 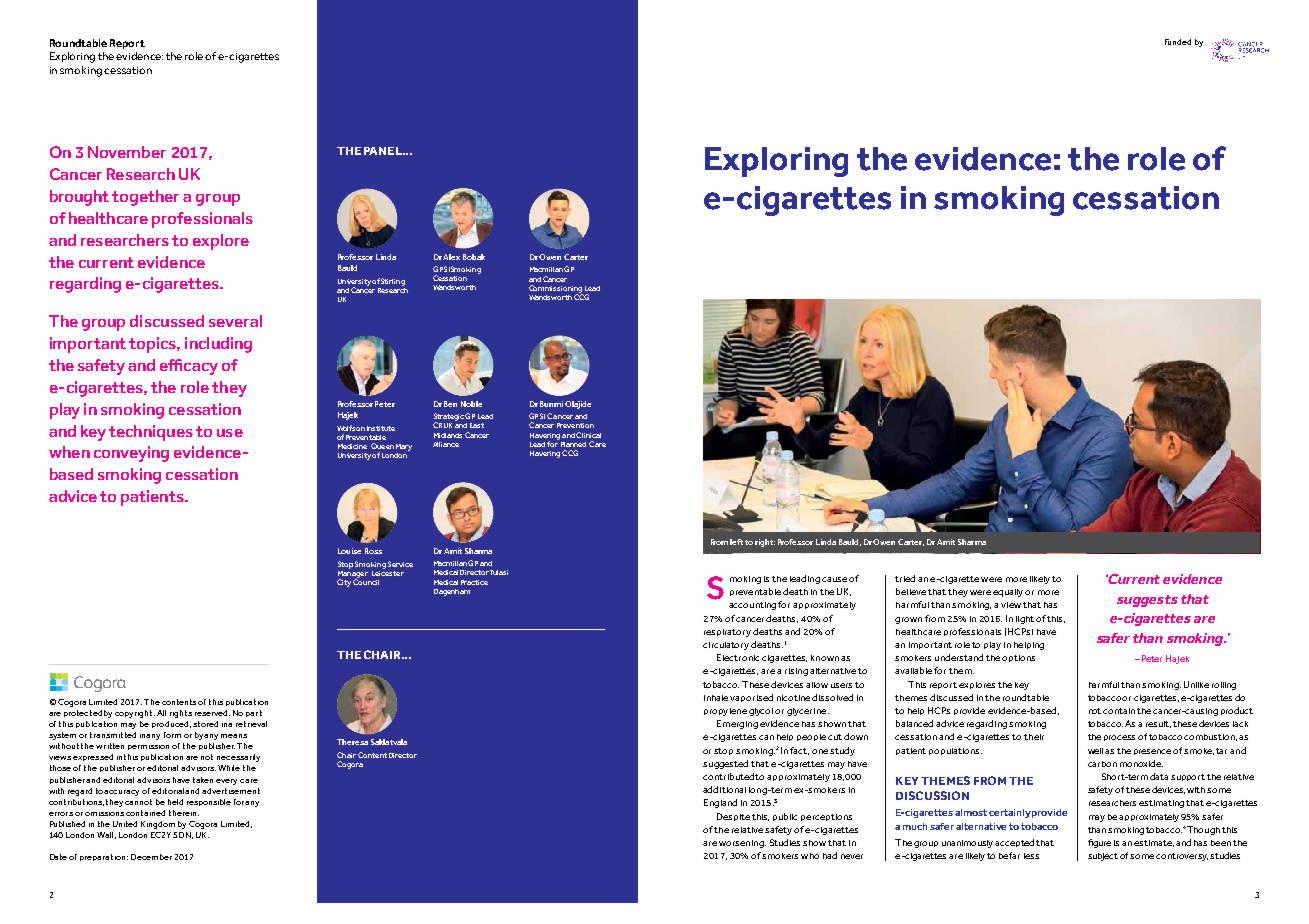 What do you see at coordinates (905, 578) in the page?
I see `tried` at bounding box center [905, 578].
